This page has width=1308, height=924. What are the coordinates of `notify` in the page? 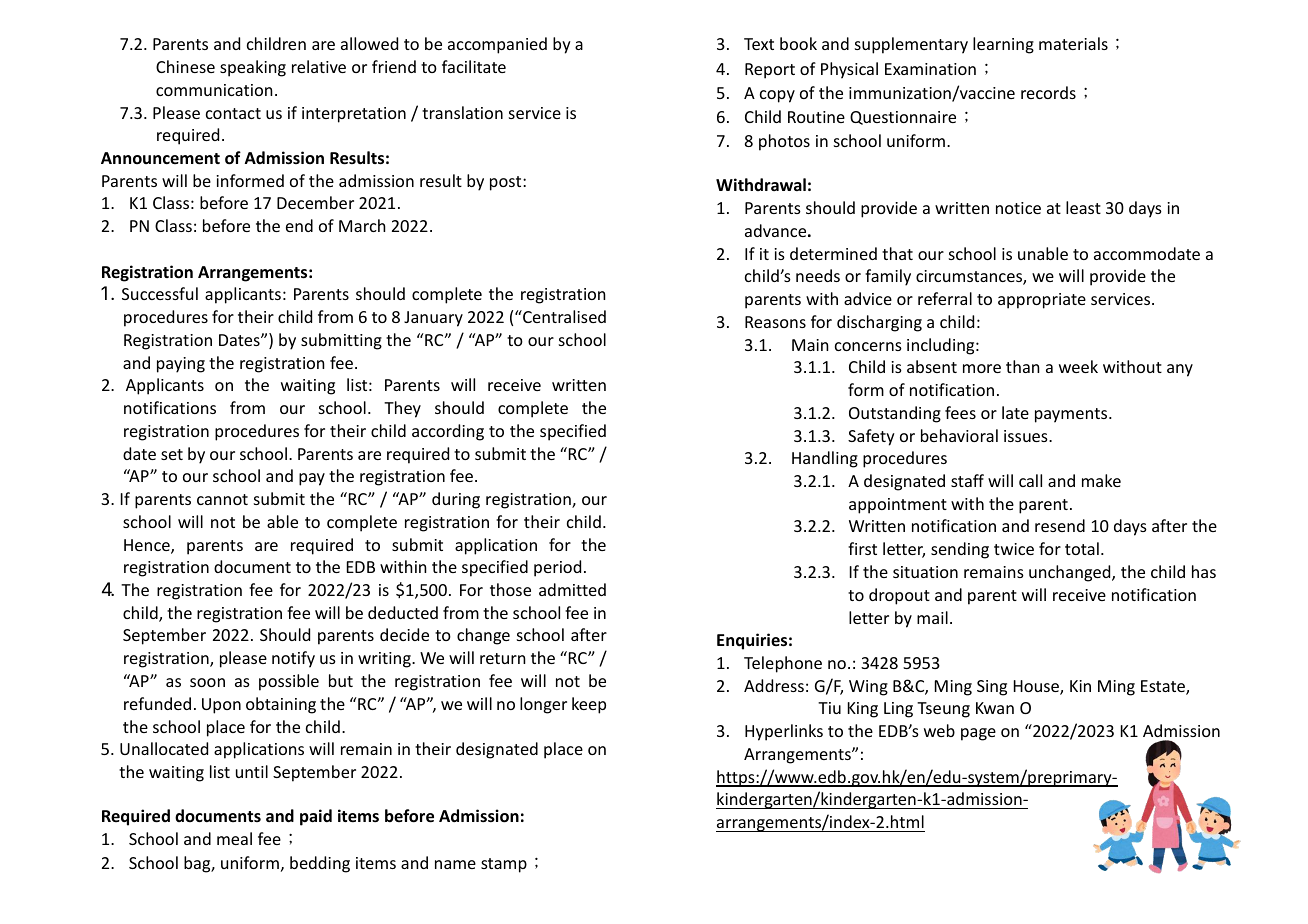 It's located at (293, 659).
